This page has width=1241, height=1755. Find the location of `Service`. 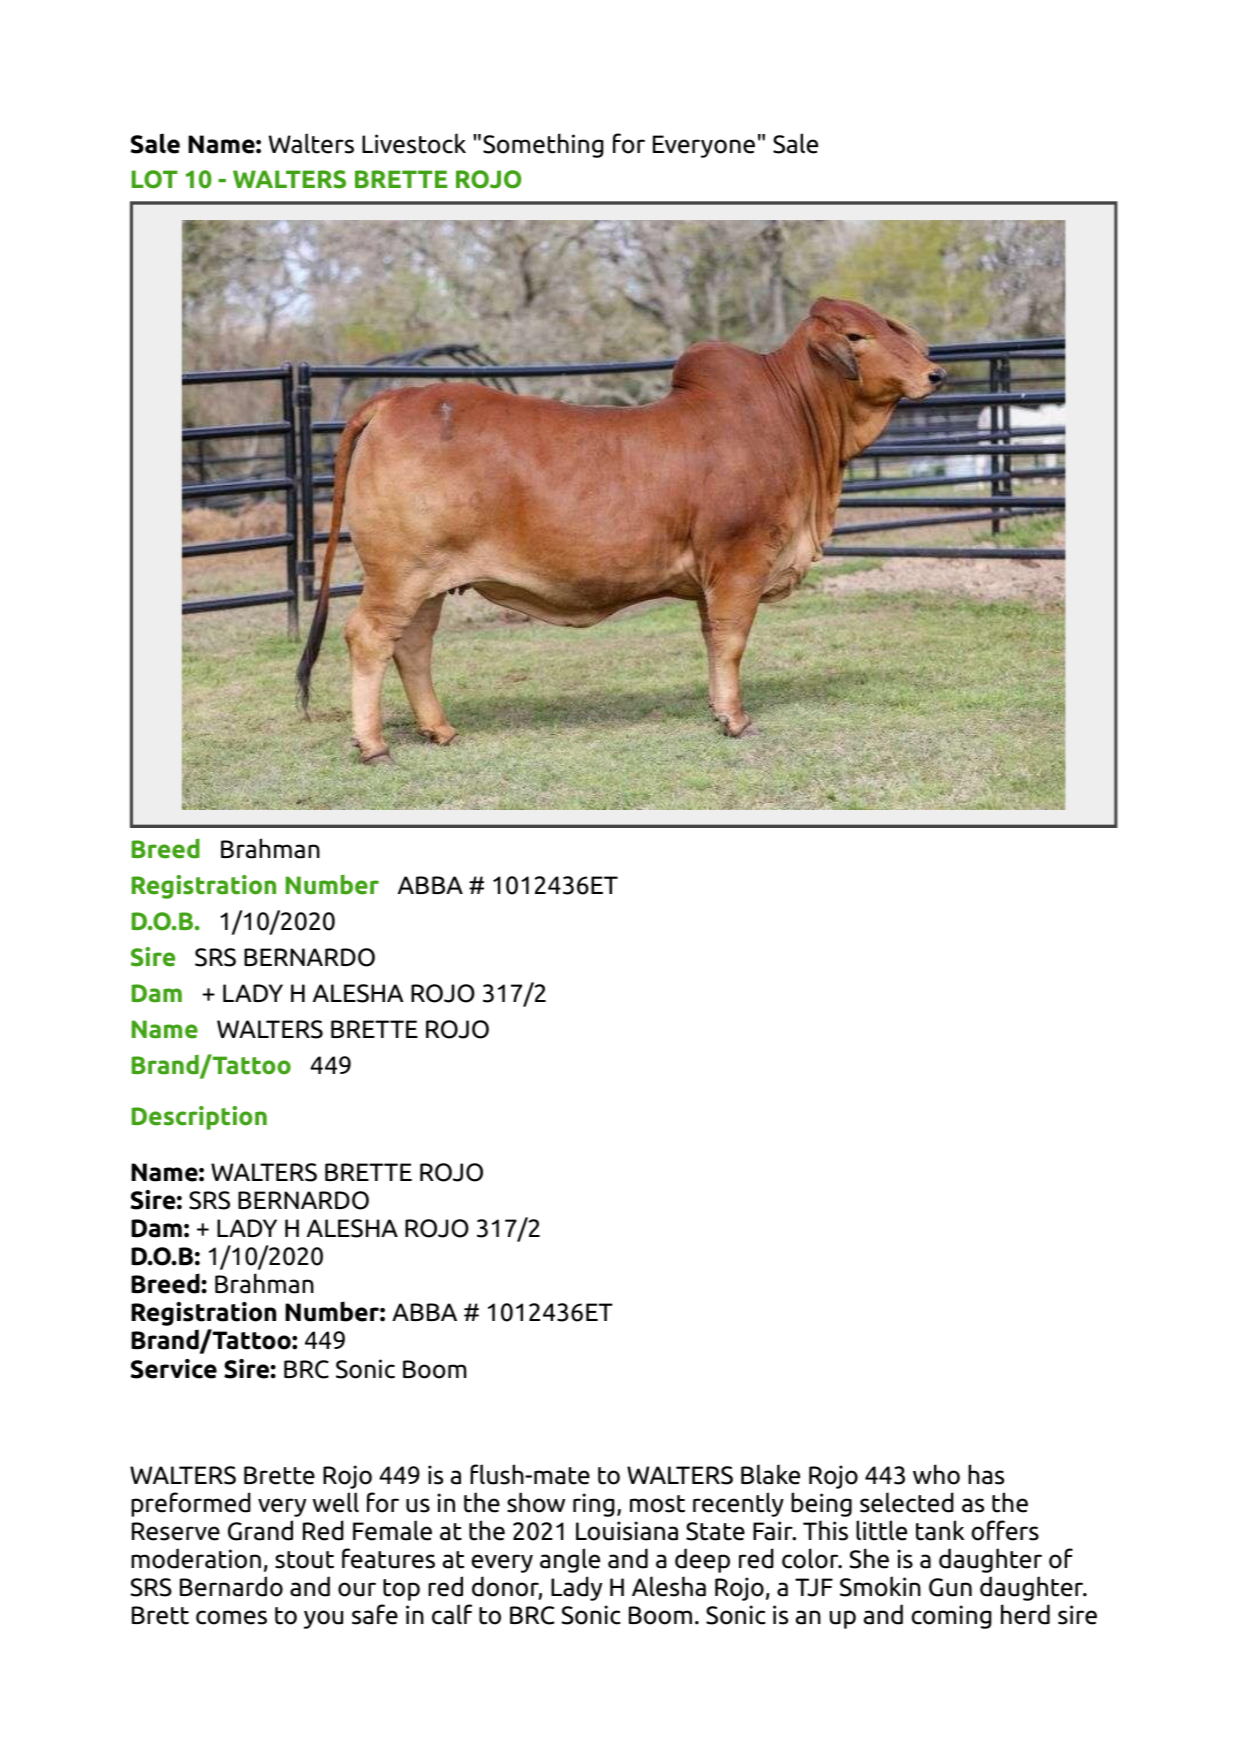

Service is located at coordinates (174, 1369).
